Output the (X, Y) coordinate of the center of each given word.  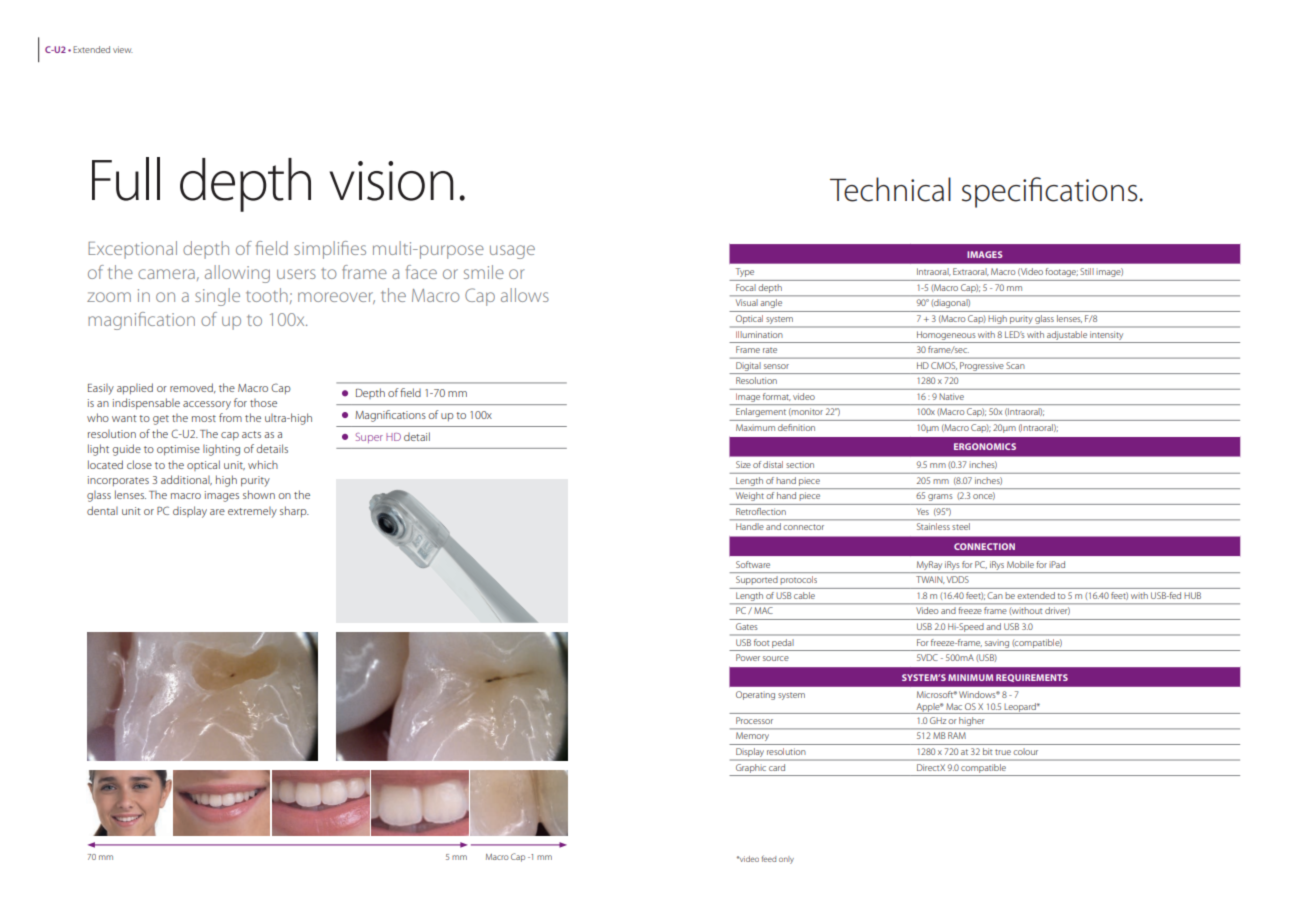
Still (1087, 271)
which (263, 464)
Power (748, 657)
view (123, 49)
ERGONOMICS (985, 446)
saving (997, 644)
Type (745, 272)
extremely (252, 512)
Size (743, 464)
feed (769, 858)
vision (392, 181)
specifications (1051, 192)
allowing (237, 274)
